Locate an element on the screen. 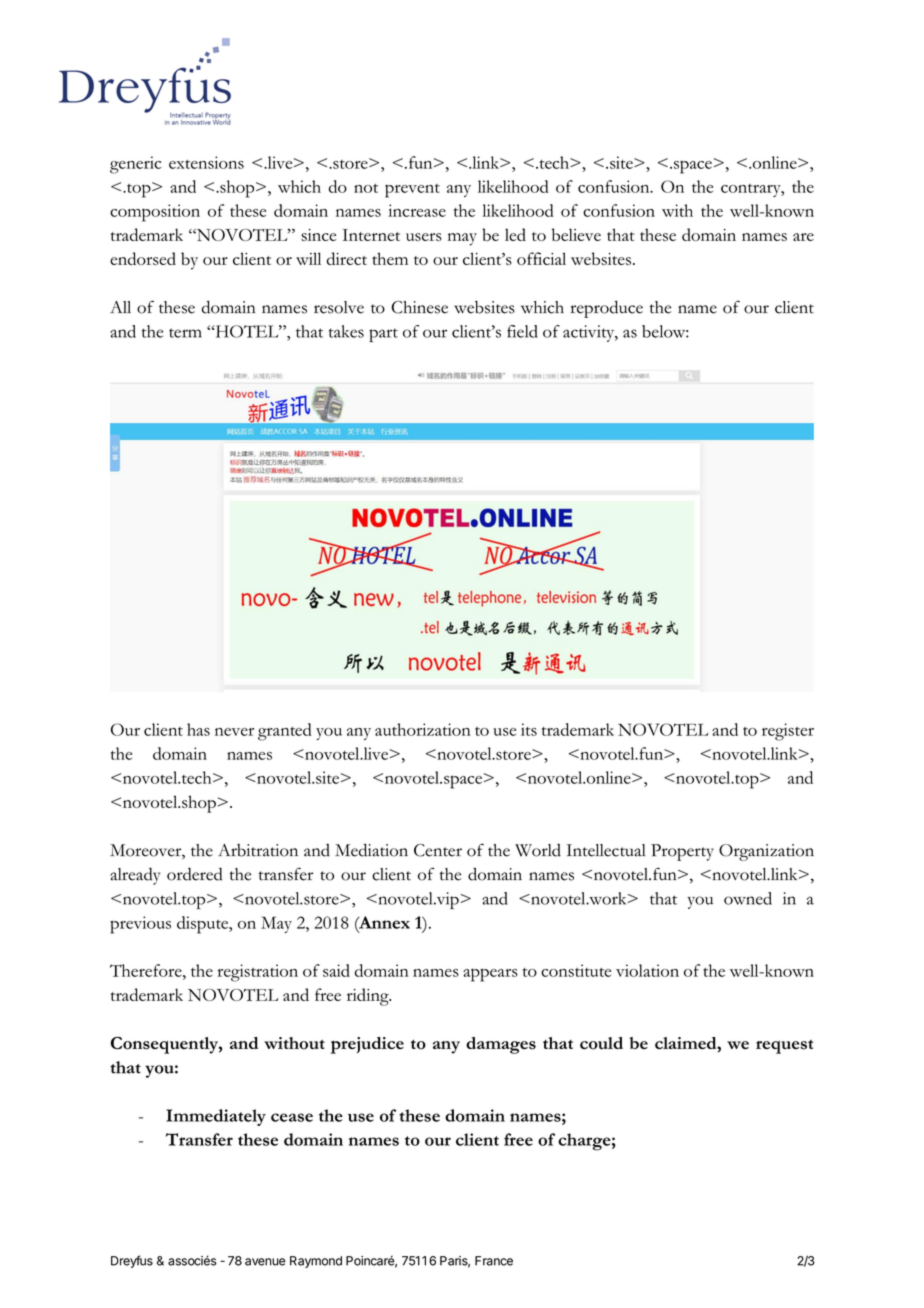 Image resolution: width=924 pixels, height=1308 pixels. are is located at coordinates (803, 237).
